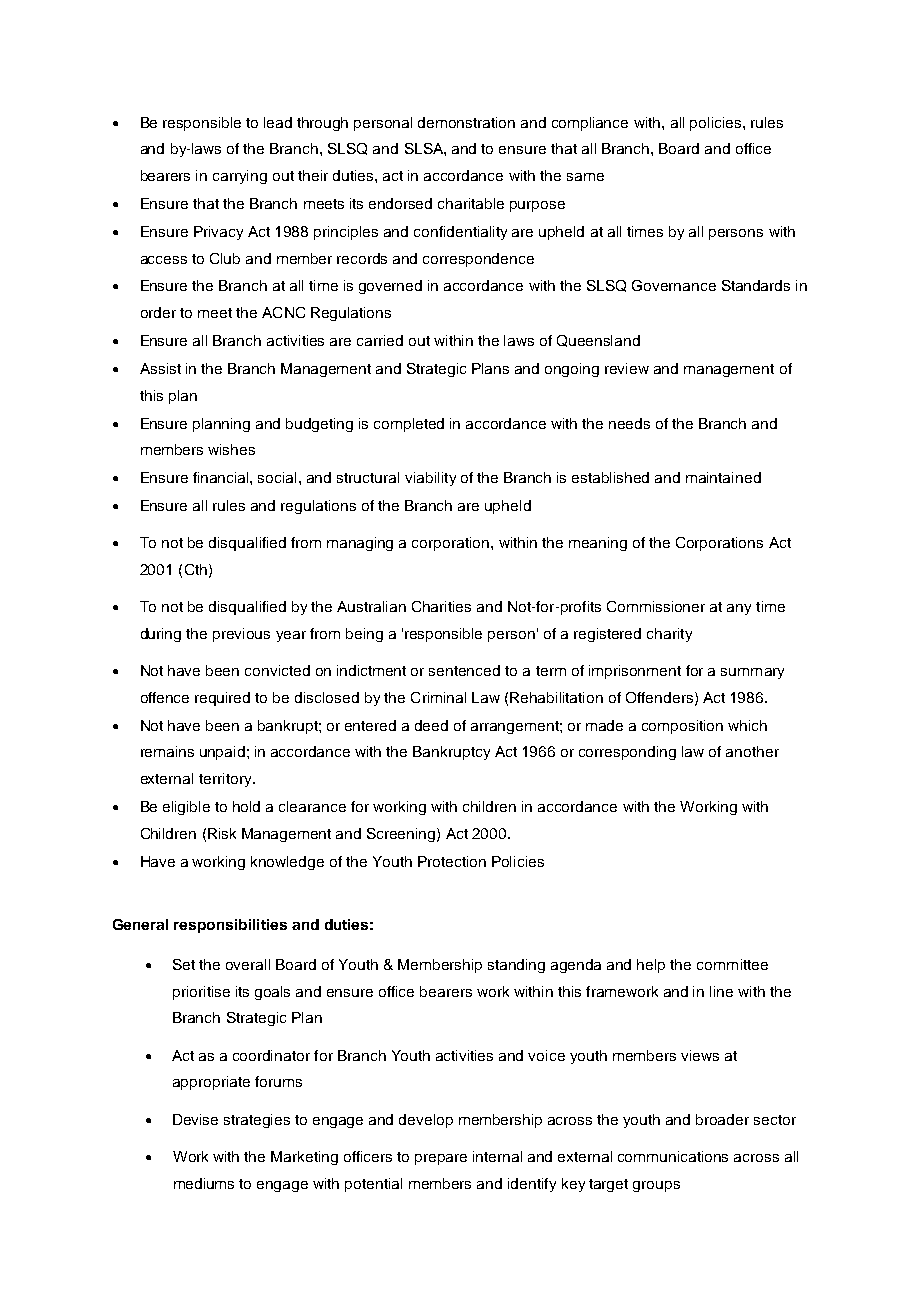 The image size is (924, 1308). What do you see at coordinates (752, 751) in the page?
I see `another` at bounding box center [752, 751].
